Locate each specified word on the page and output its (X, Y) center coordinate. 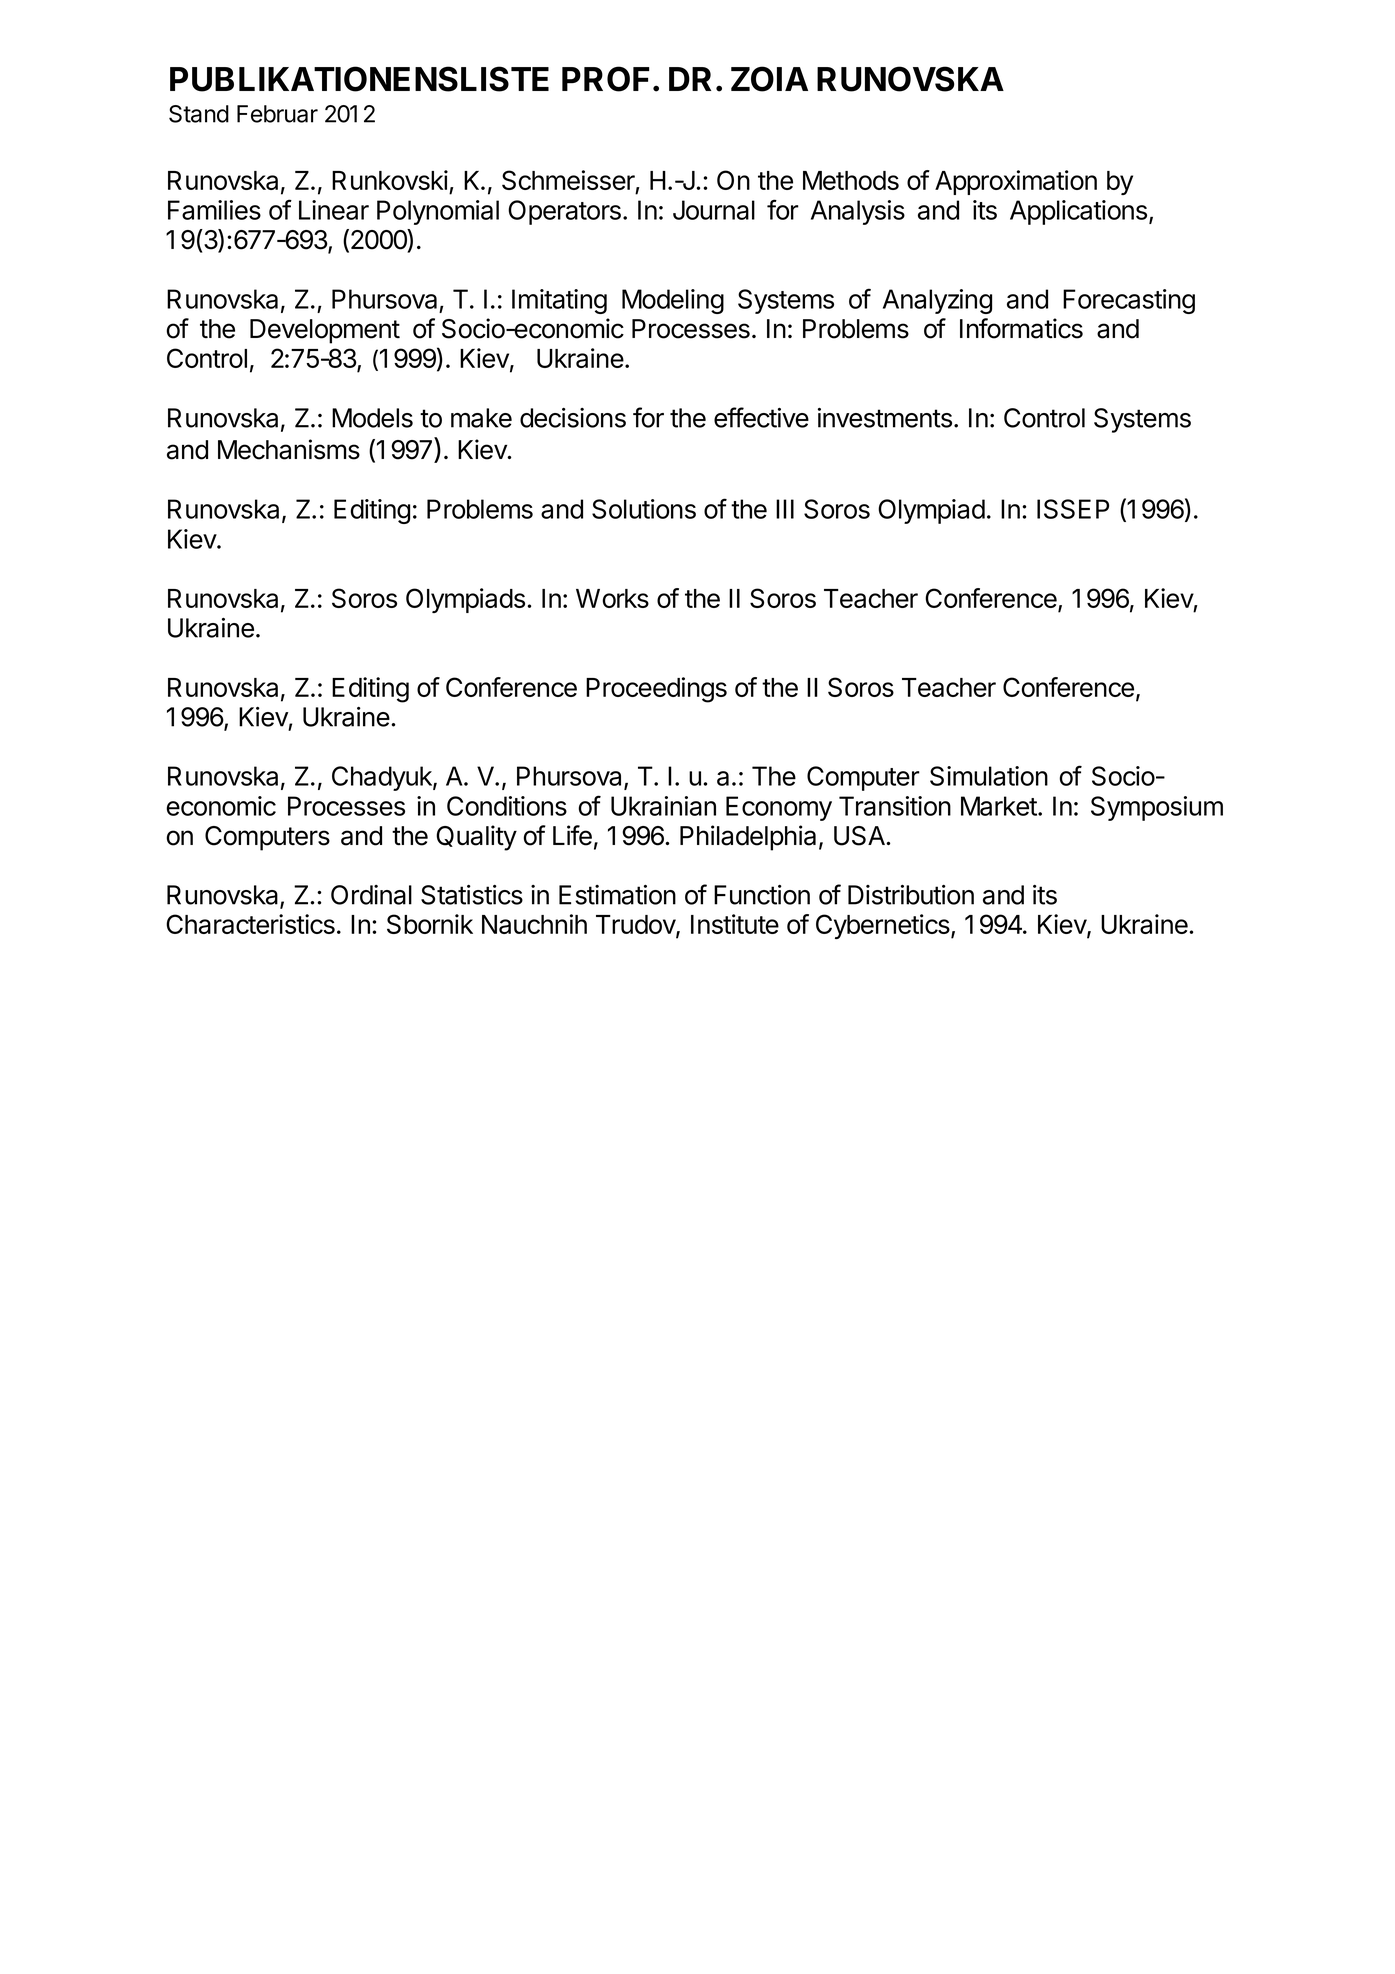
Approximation (1016, 182)
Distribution (911, 895)
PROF (606, 79)
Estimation (617, 895)
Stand (199, 114)
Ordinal (371, 895)
